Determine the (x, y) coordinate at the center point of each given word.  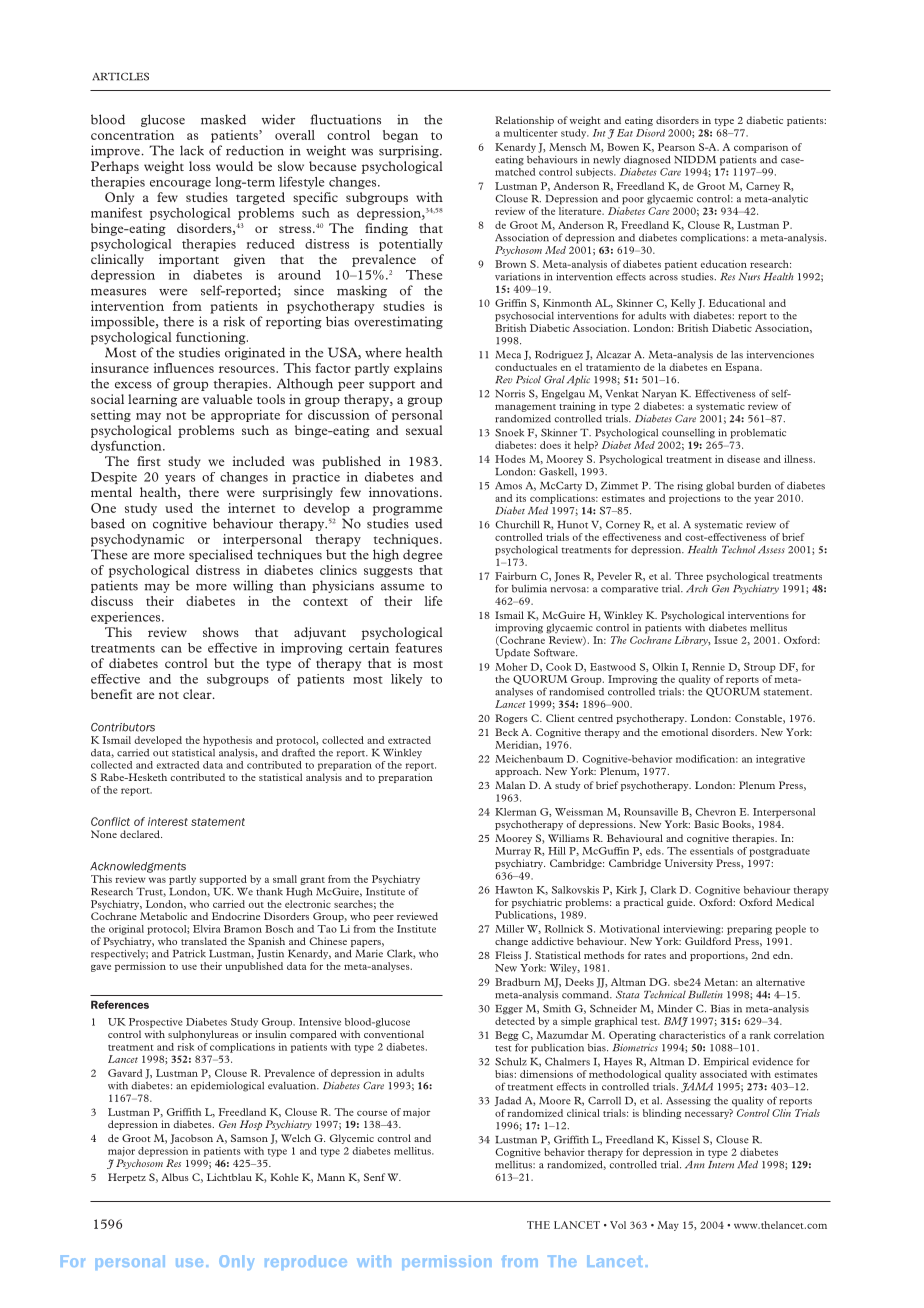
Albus (175, 1177)
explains (418, 369)
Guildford (708, 941)
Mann (331, 1177)
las (737, 355)
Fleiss (508, 955)
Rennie (708, 667)
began (400, 136)
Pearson (676, 147)
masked (223, 119)
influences (184, 368)
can (171, 649)
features (418, 648)
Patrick (189, 954)
